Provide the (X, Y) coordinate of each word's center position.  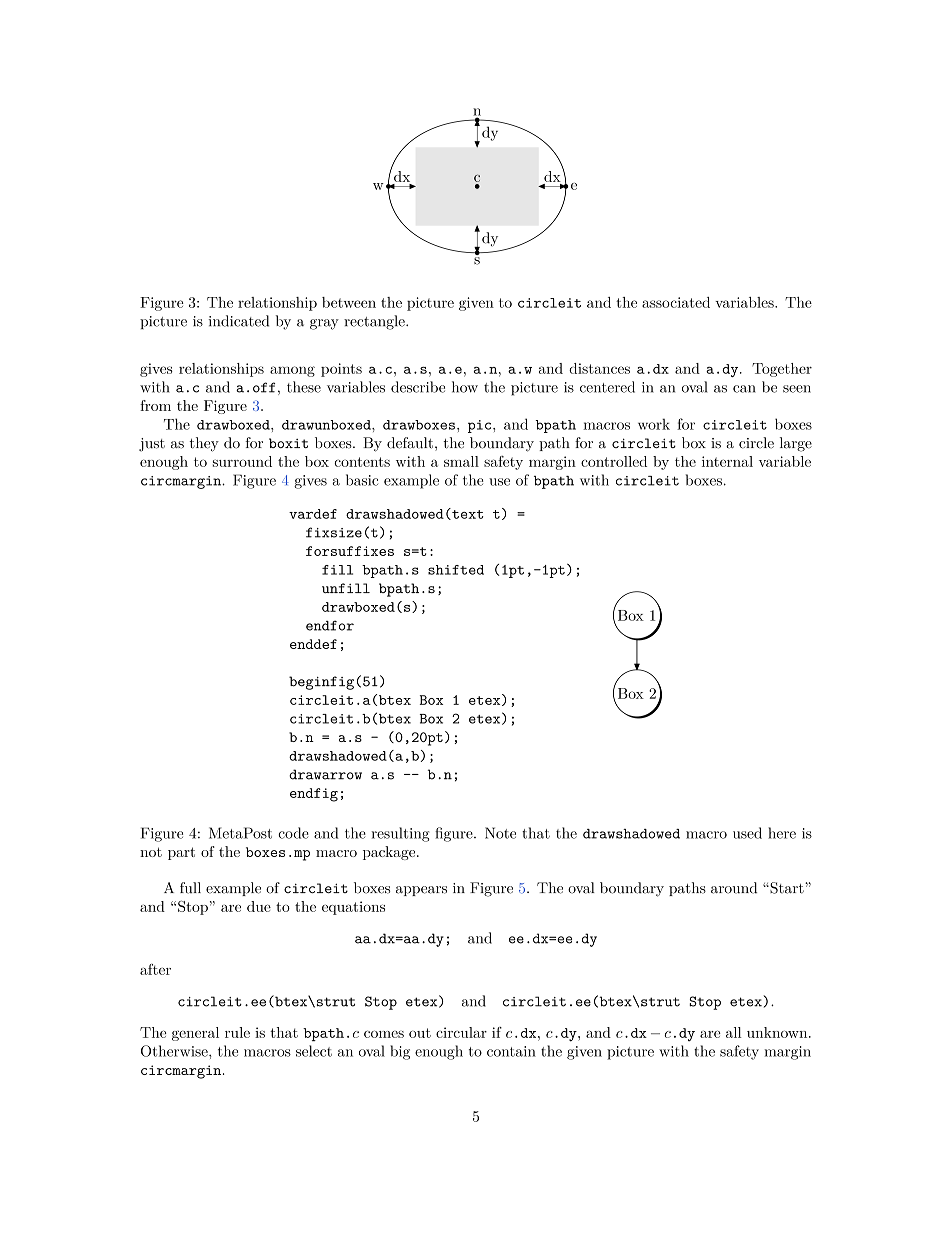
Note (500, 833)
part (181, 853)
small (461, 461)
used (747, 833)
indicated (239, 321)
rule (237, 1032)
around (734, 888)
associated (676, 302)
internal (727, 461)
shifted (456, 570)
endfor (330, 625)
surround (242, 461)
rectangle (375, 322)
